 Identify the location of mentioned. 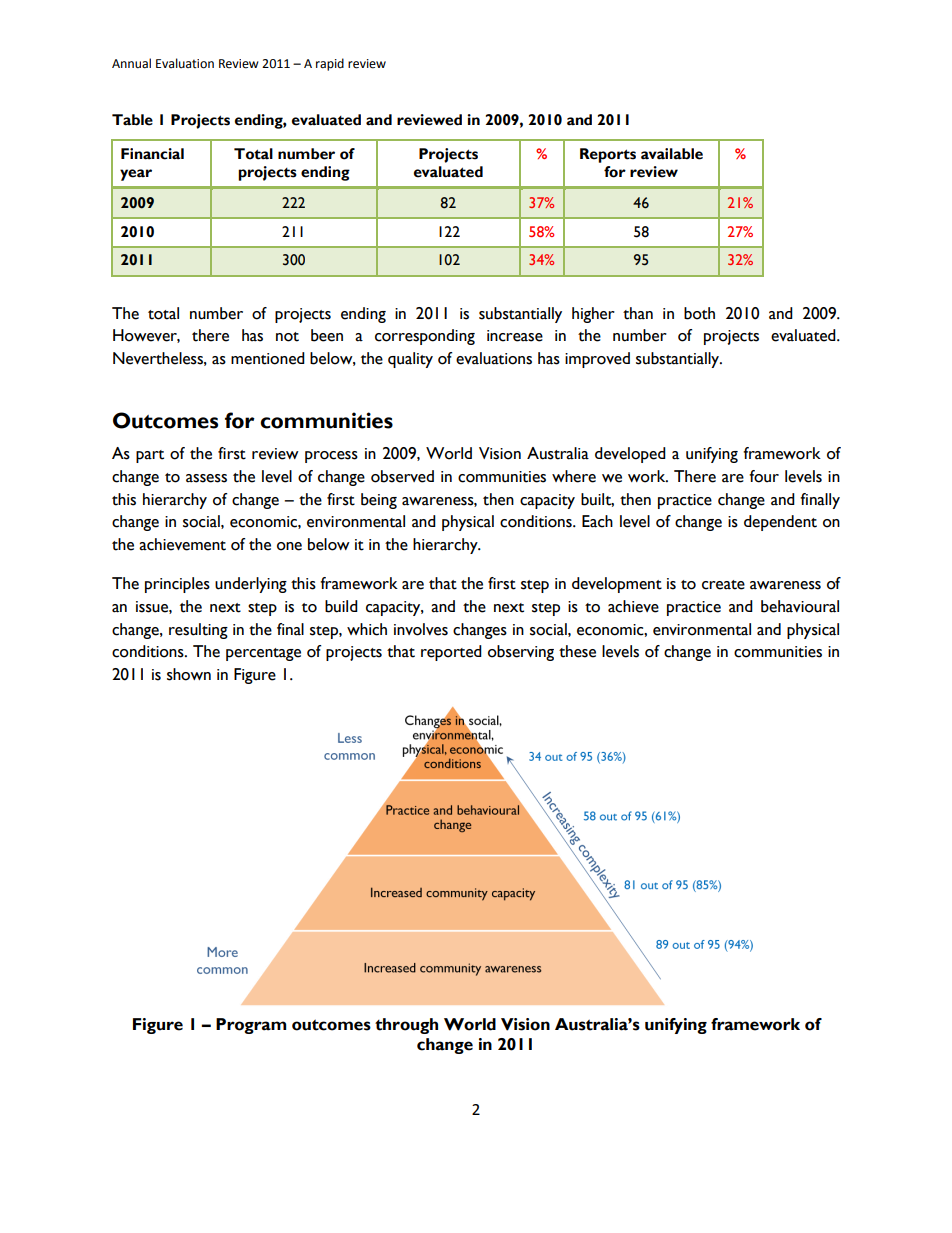
(268, 358).
